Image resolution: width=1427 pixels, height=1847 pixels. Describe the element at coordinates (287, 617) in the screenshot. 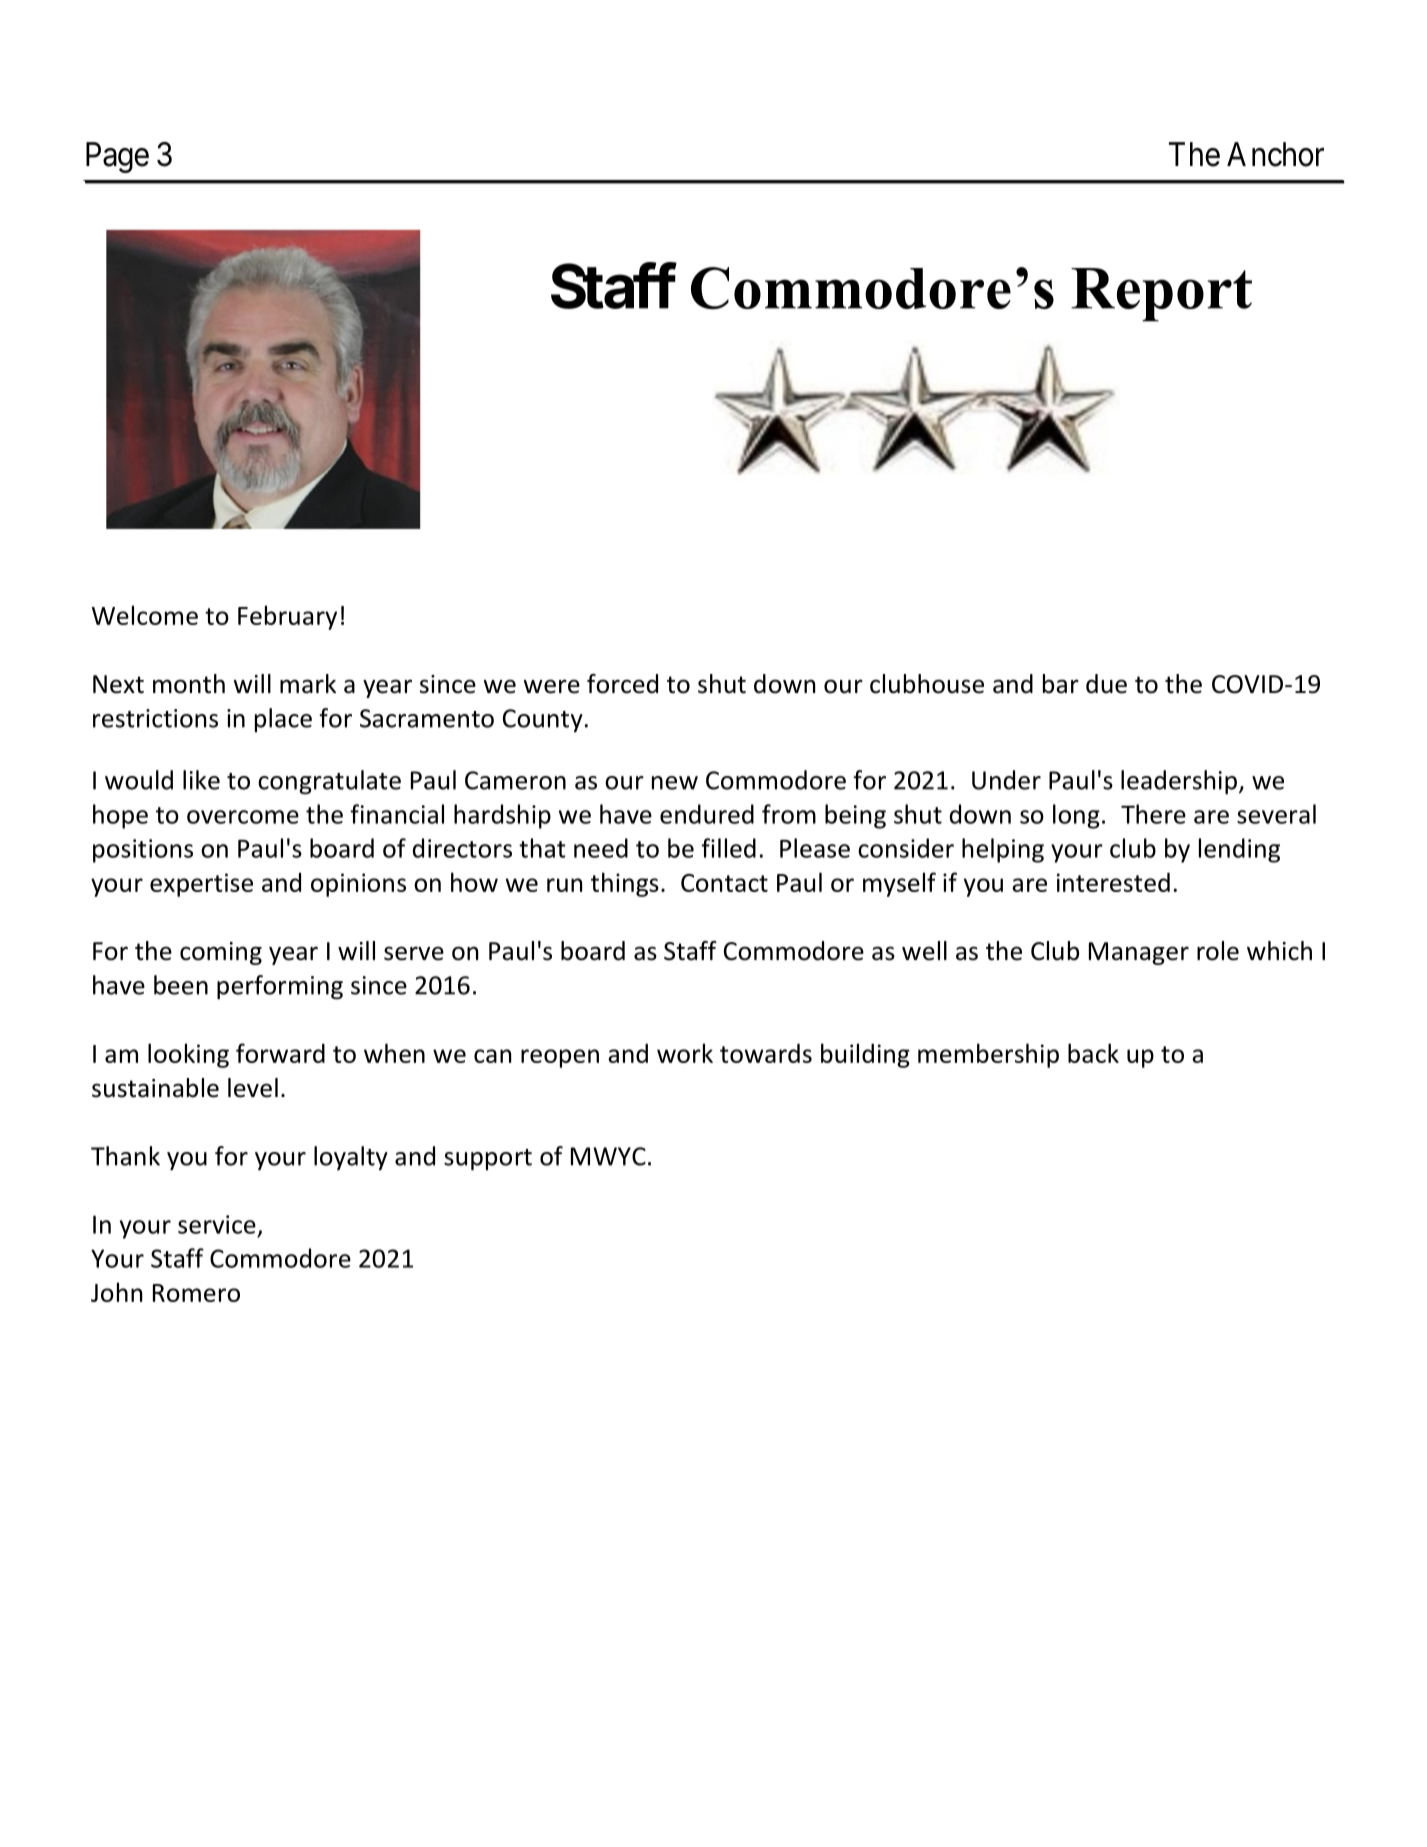

I see `February` at that location.
